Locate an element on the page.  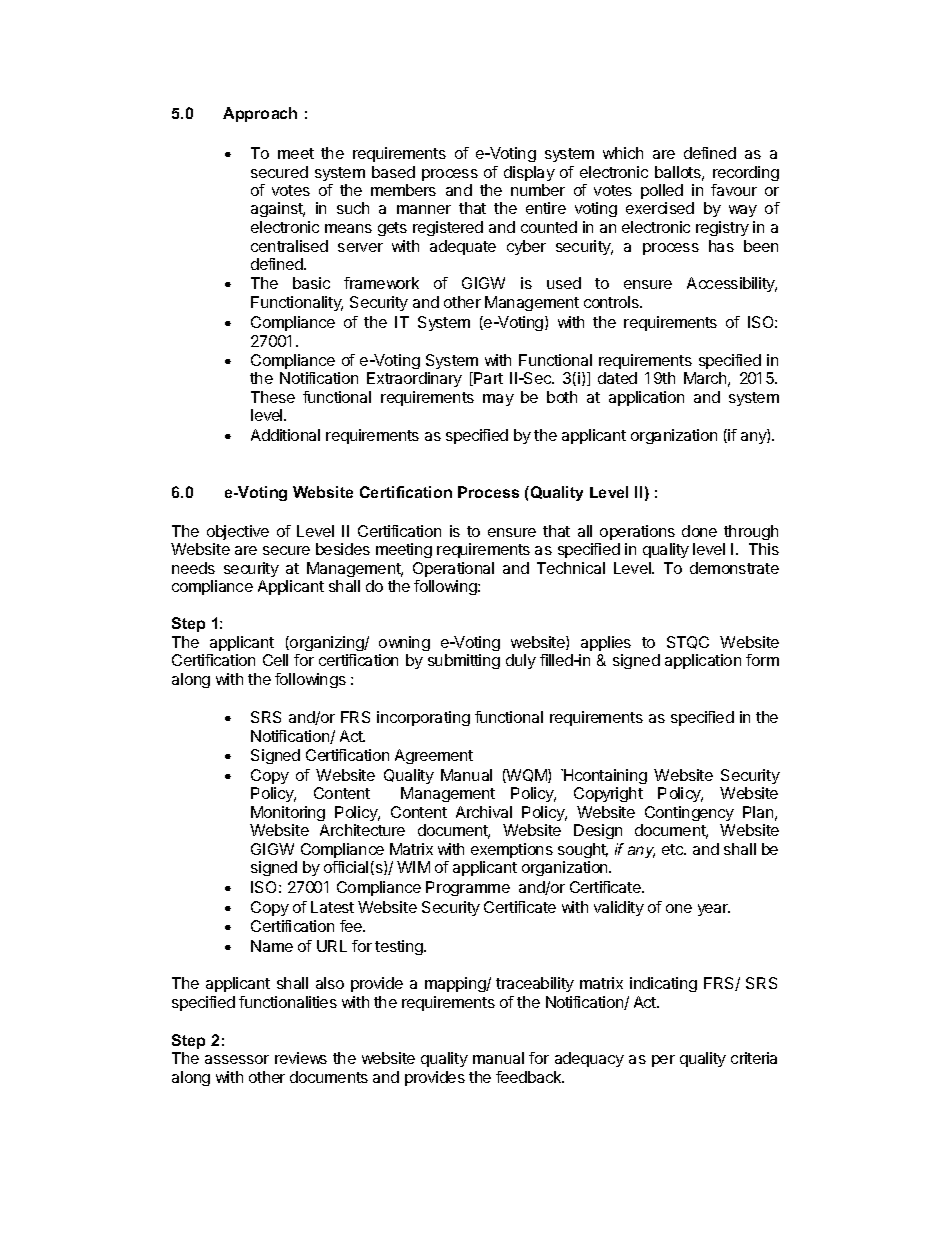
recording is located at coordinates (746, 173).
